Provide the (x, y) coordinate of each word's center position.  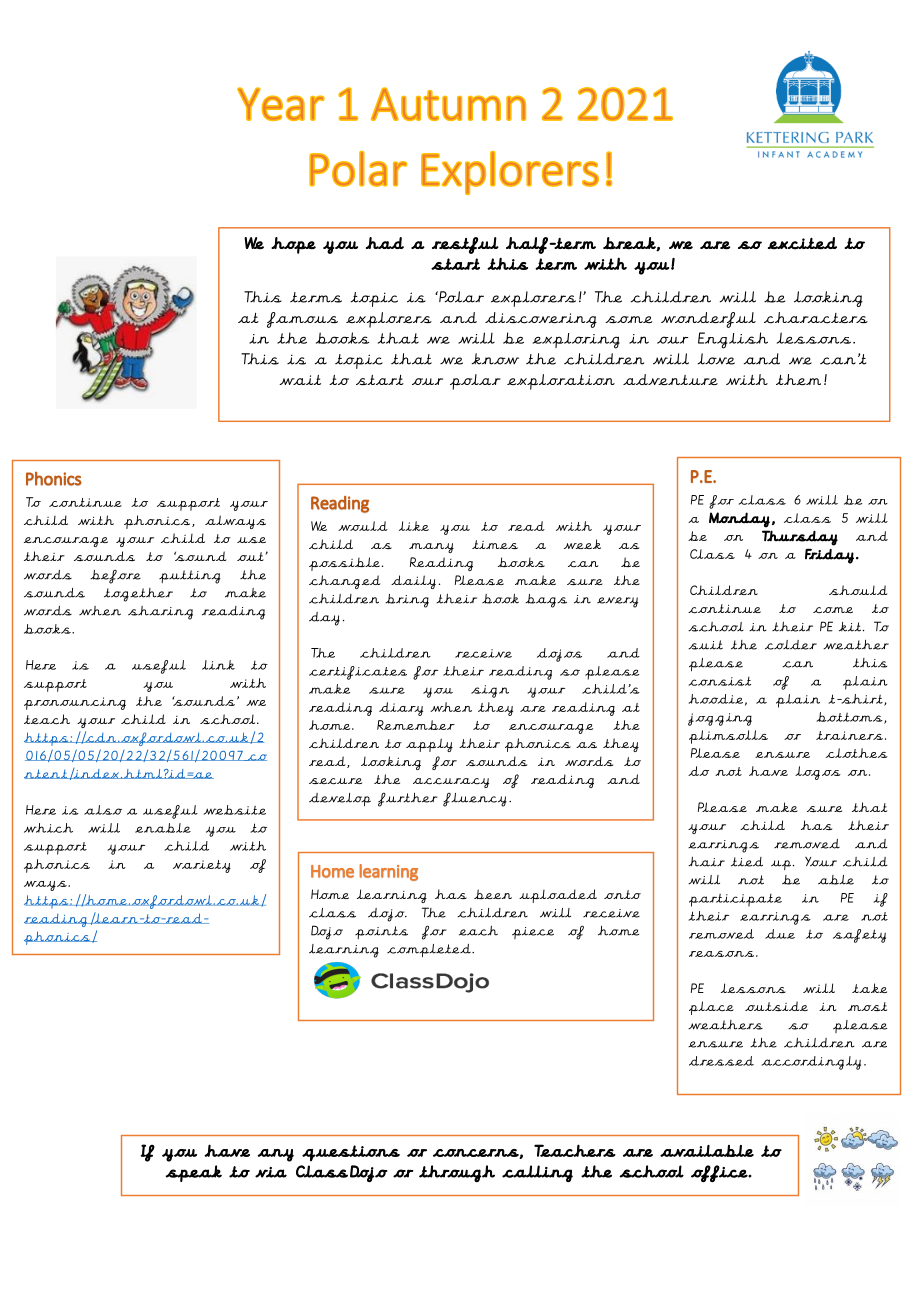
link (218, 665)
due (780, 934)
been (493, 894)
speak (194, 1173)
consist (720, 681)
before (115, 577)
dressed (721, 1061)
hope (293, 245)
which (48, 828)
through (457, 1173)
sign (490, 691)
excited (802, 243)
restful (465, 245)
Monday (739, 520)
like (414, 526)
